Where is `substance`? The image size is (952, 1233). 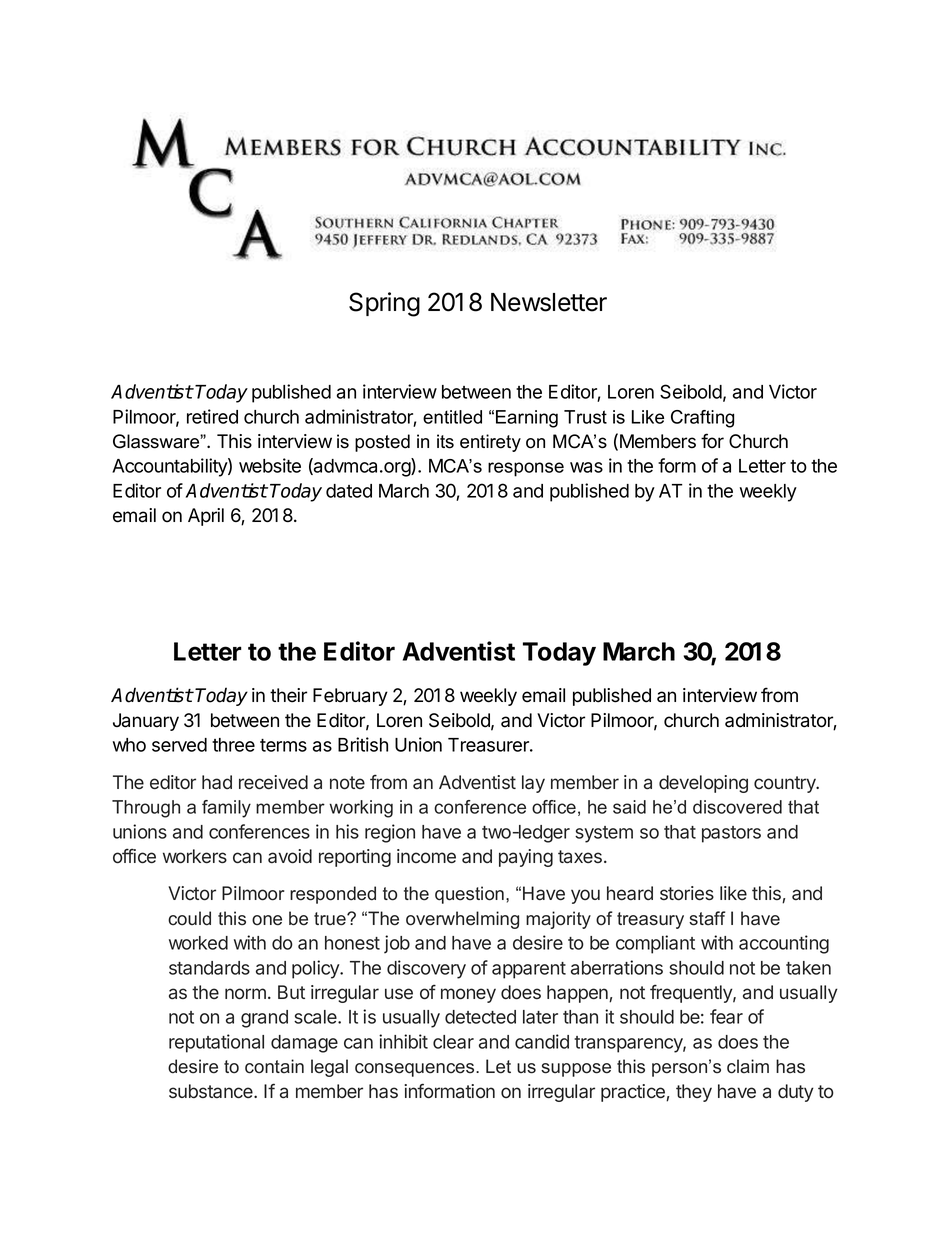
substance is located at coordinates (212, 1091).
